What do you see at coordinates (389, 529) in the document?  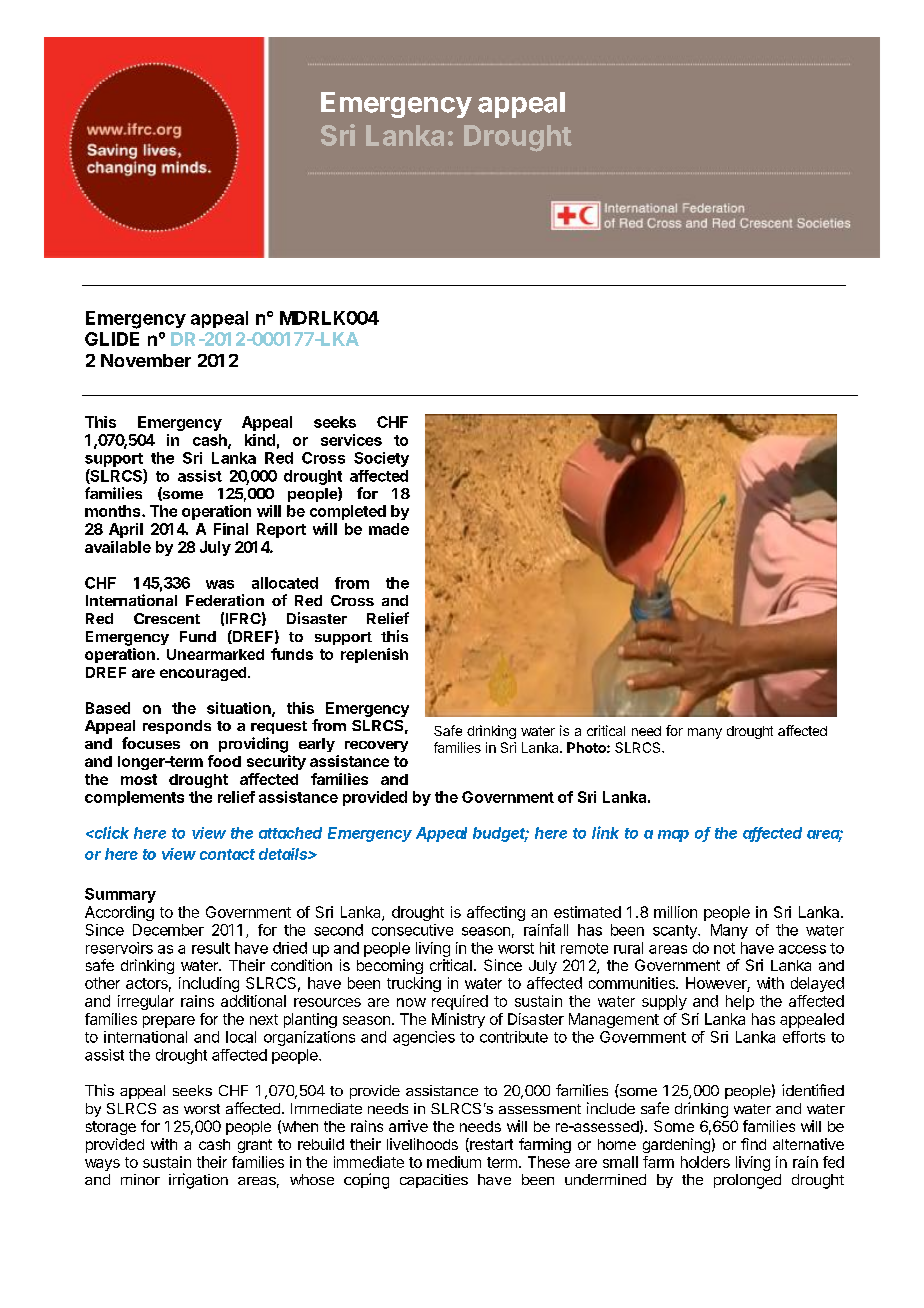 I see `made` at bounding box center [389, 529].
